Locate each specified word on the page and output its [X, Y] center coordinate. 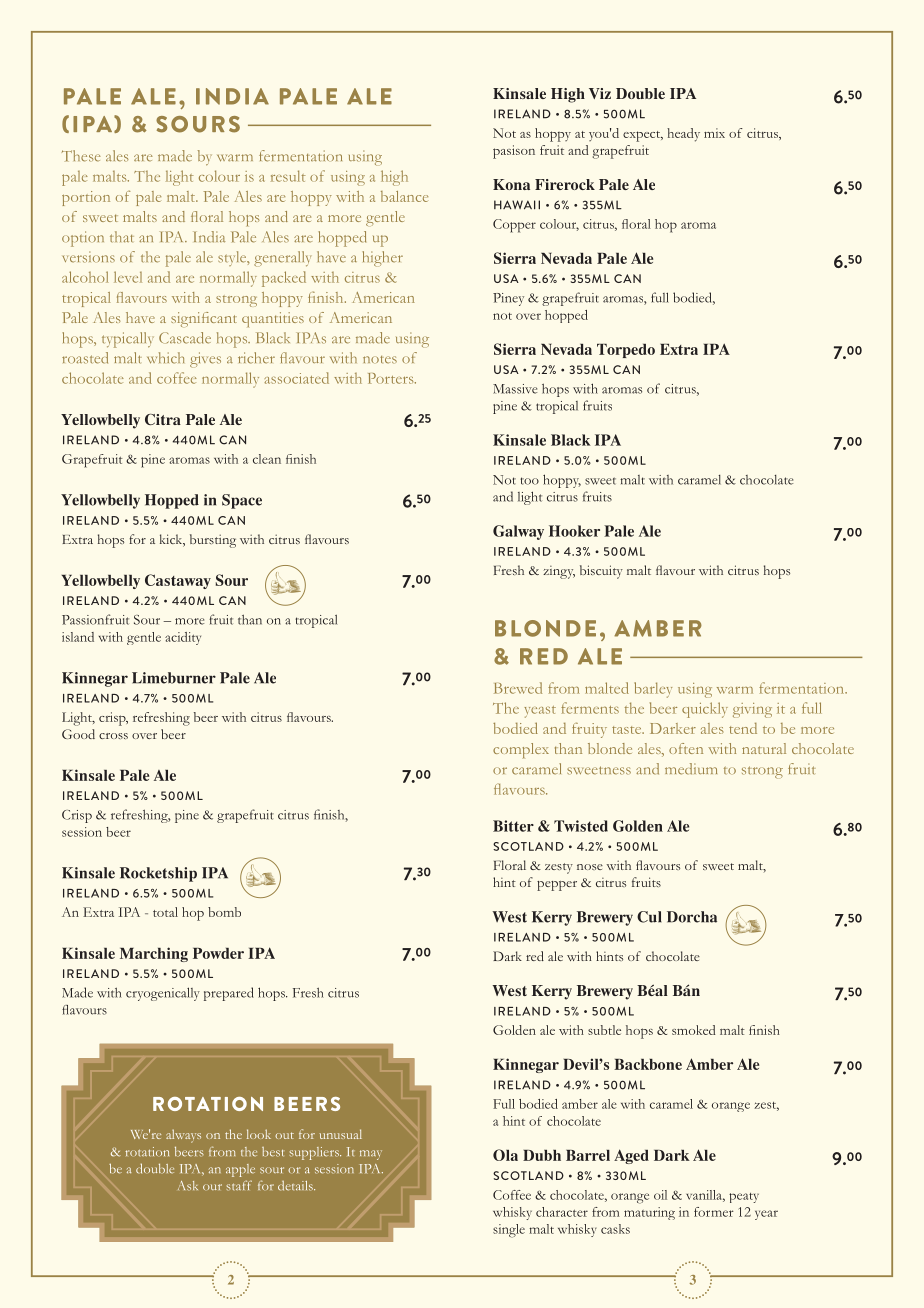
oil [660, 1195]
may [371, 1155]
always [183, 1136]
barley [653, 690]
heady [683, 135]
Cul [649, 917]
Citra [163, 419]
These [81, 156]
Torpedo [626, 351]
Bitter [513, 826]
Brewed [518, 688]
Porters [392, 378]
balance [404, 196]
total [165, 912]
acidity [183, 638]
